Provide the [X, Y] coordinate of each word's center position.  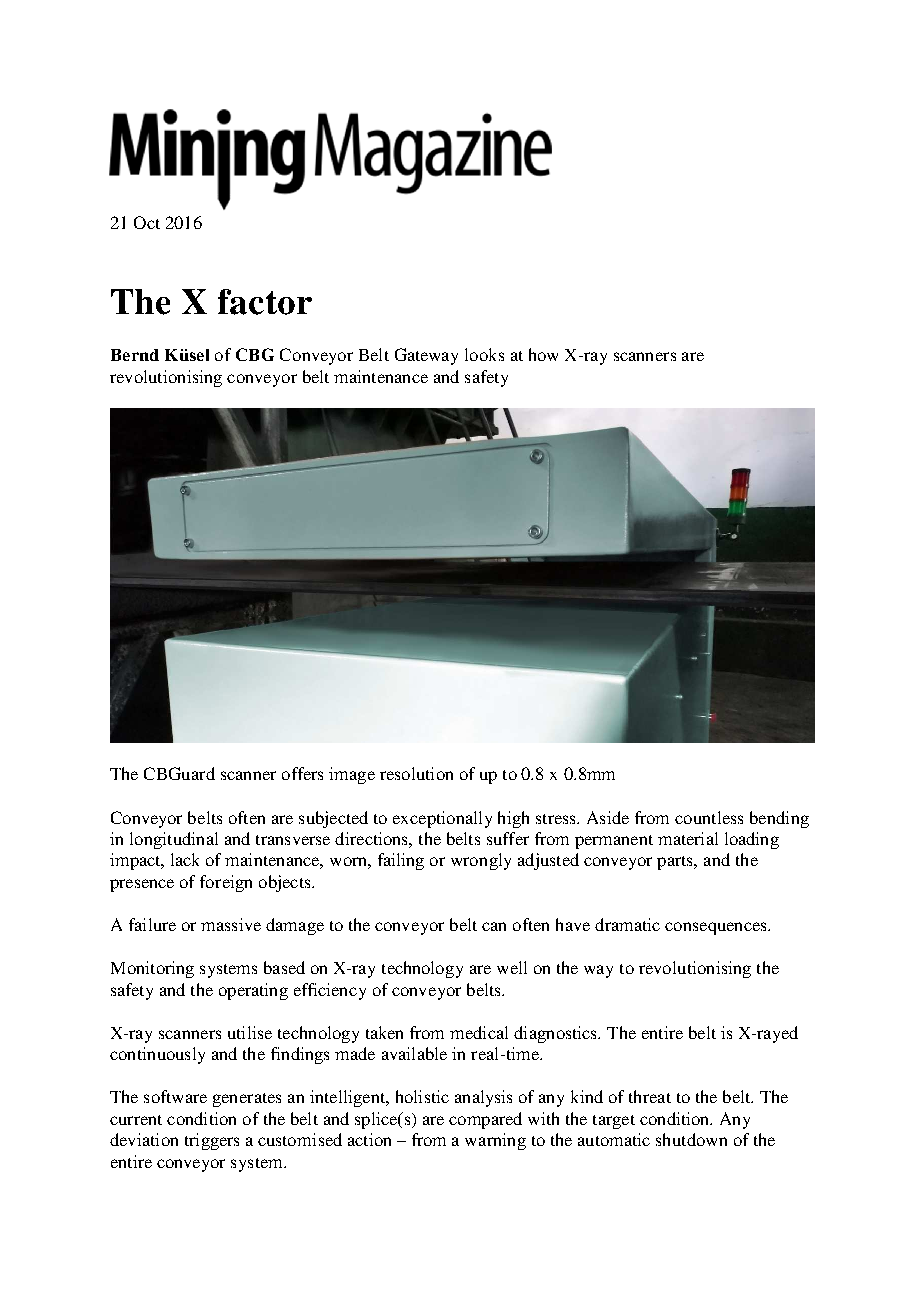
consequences [717, 928]
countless [709, 817]
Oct [147, 222]
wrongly [481, 861]
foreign [226, 883]
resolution [416, 773]
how [543, 354]
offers [302, 773]
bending [779, 819]
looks [484, 354]
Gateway [426, 356]
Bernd [135, 355]
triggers [212, 1141]
